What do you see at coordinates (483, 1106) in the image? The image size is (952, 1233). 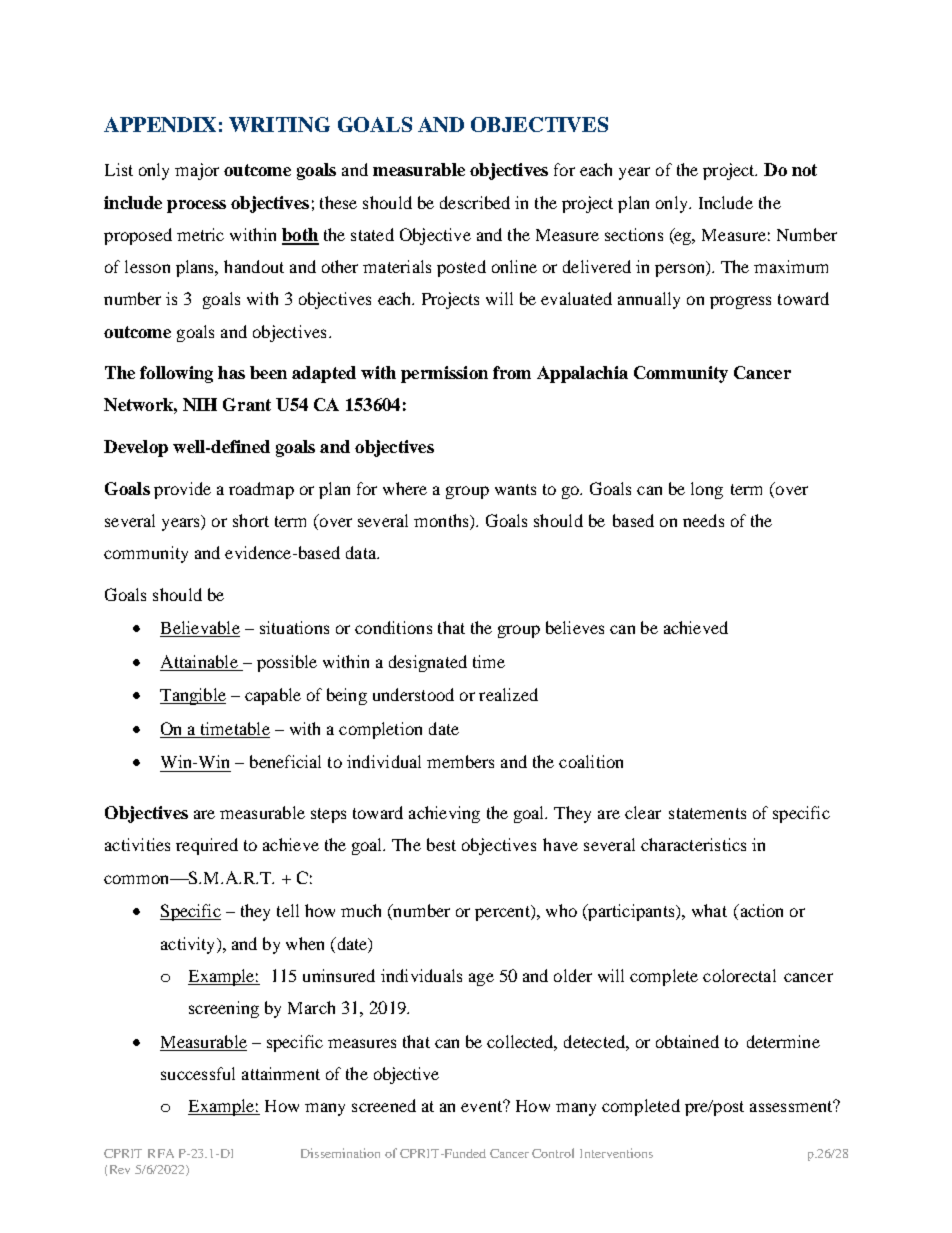 I see `event` at bounding box center [483, 1106].
